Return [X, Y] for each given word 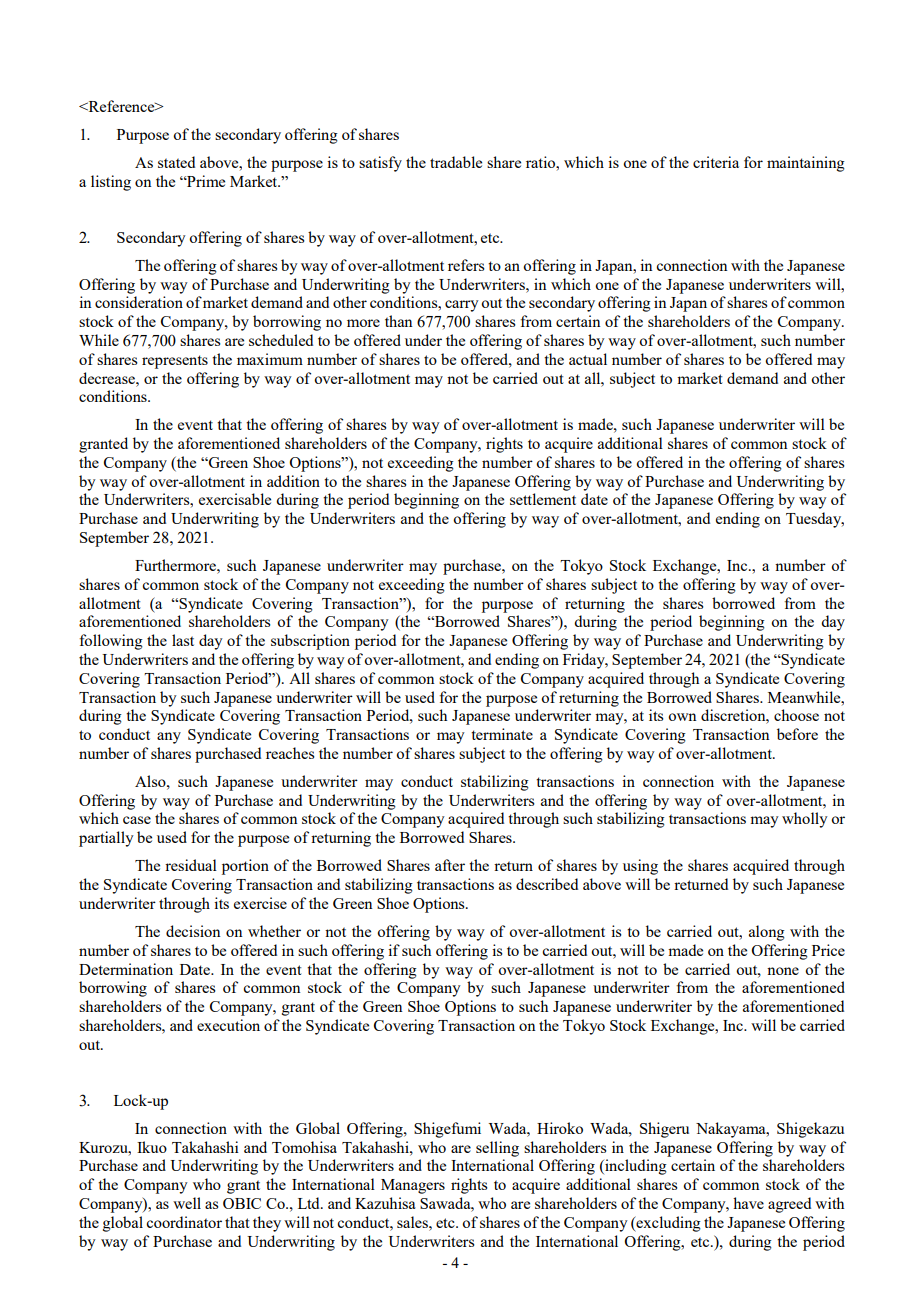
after [450, 865]
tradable [456, 162]
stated [176, 162]
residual [191, 865]
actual [588, 359]
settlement [543, 499]
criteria [716, 162]
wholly [805, 820]
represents [175, 362]
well [187, 1203]
